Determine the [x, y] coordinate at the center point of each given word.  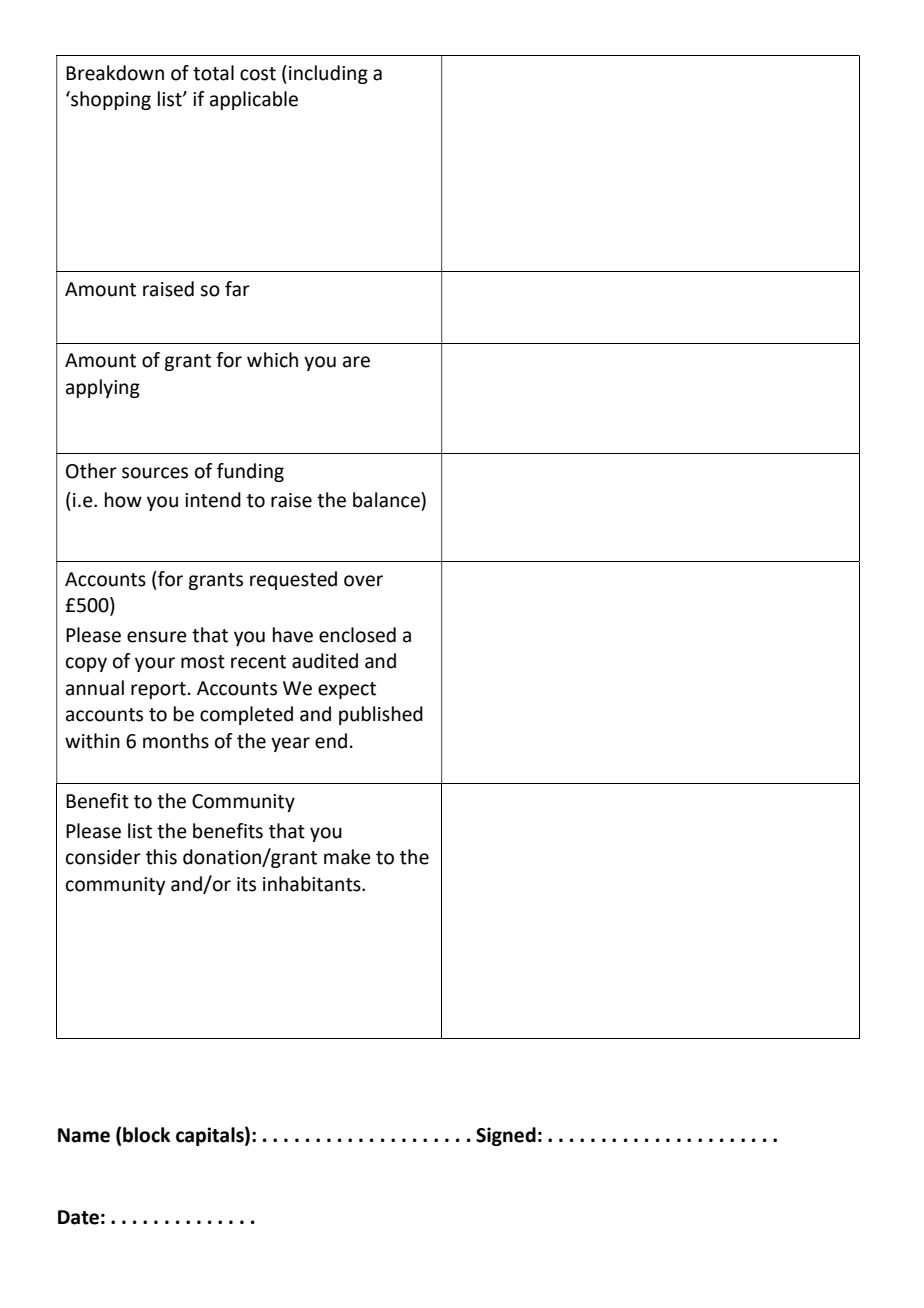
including [328, 74]
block [146, 1135]
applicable [254, 100]
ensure [157, 637]
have [293, 635]
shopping [110, 100]
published [381, 715]
